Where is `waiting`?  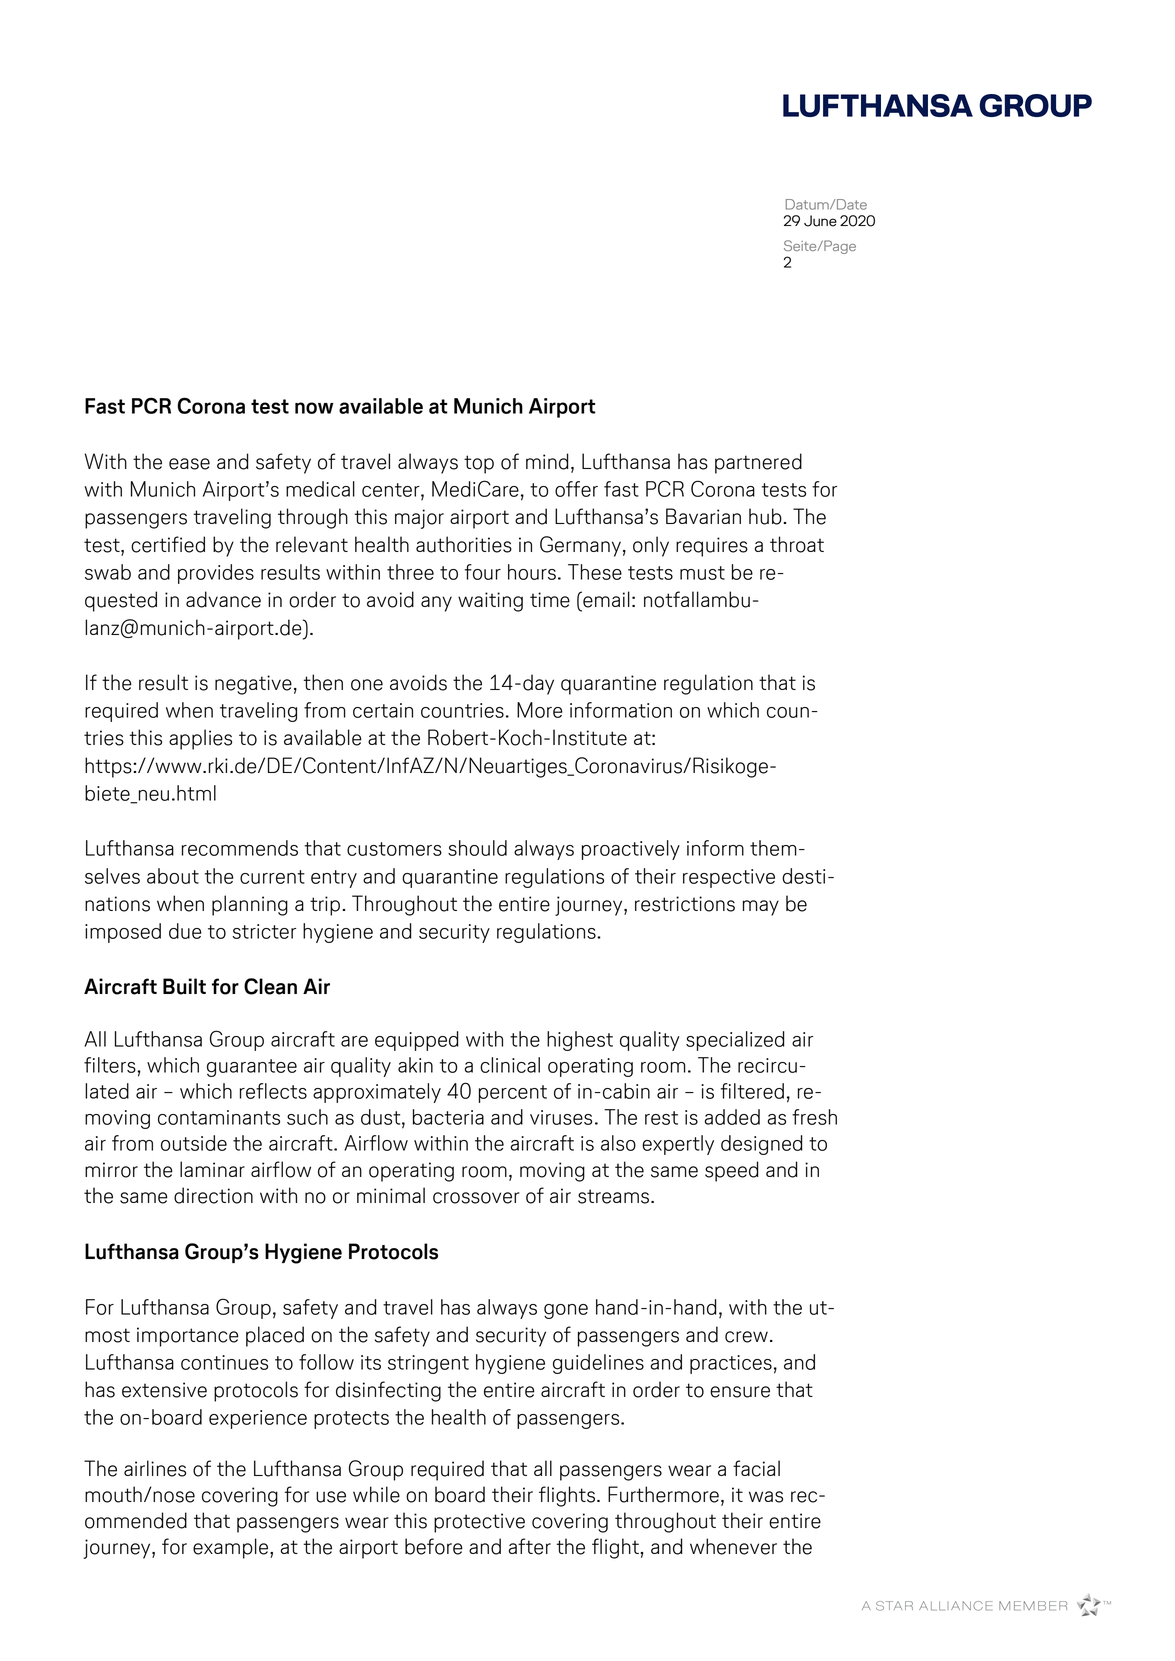
waiting is located at coordinates (490, 602).
